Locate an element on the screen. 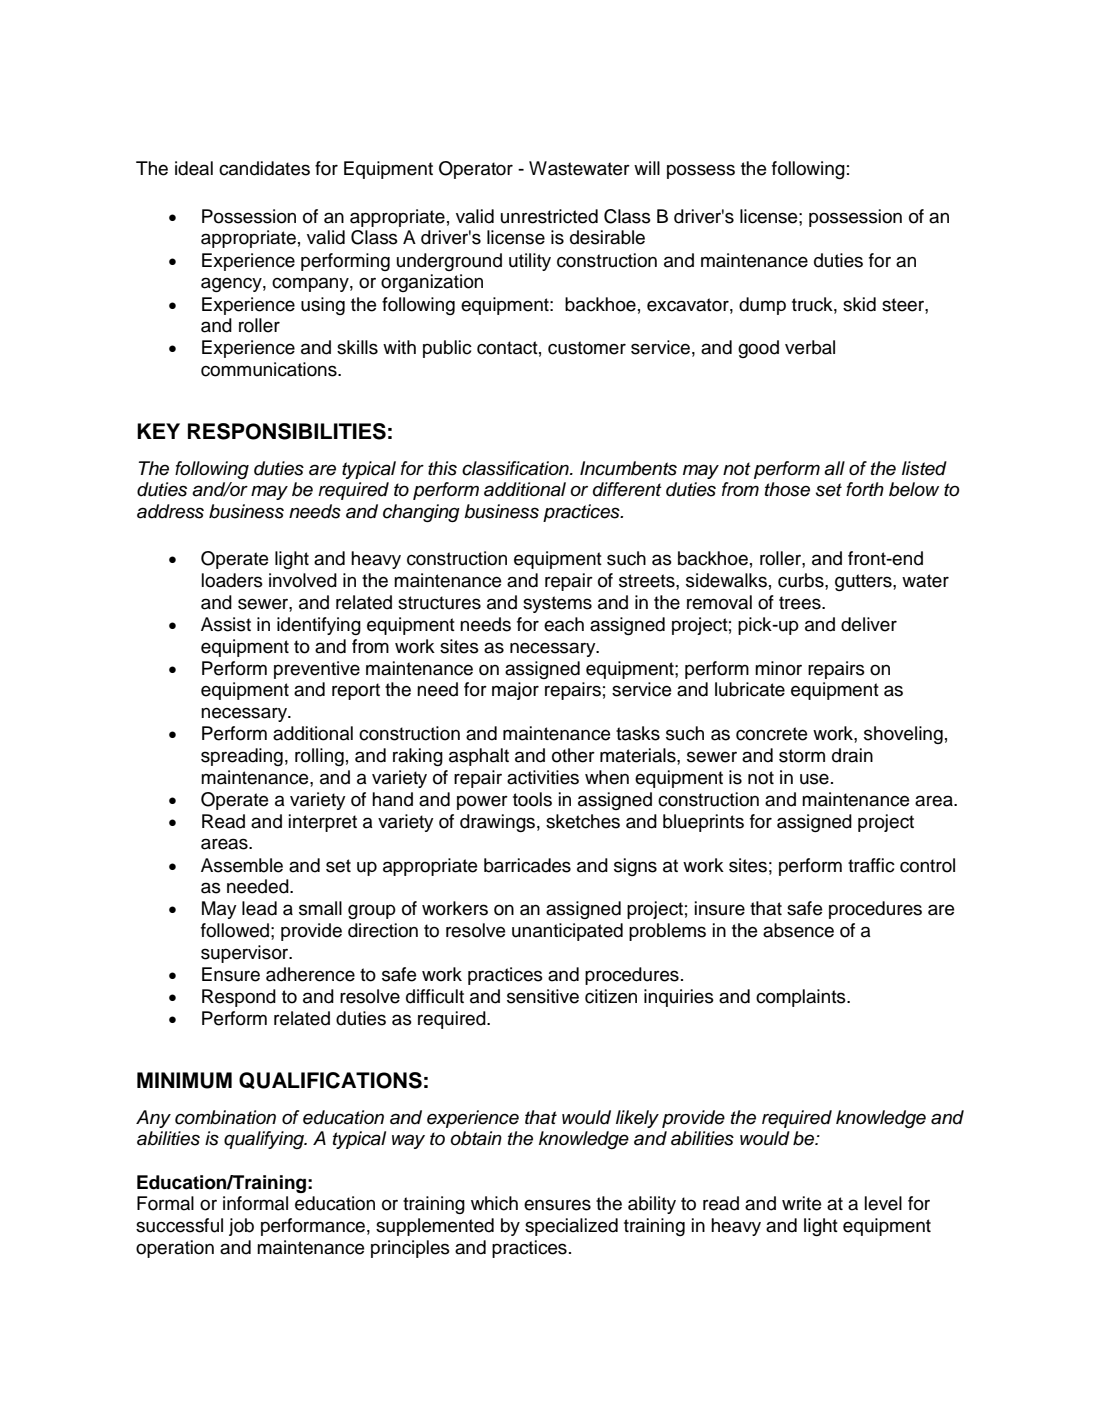  preventive is located at coordinates (317, 670).
